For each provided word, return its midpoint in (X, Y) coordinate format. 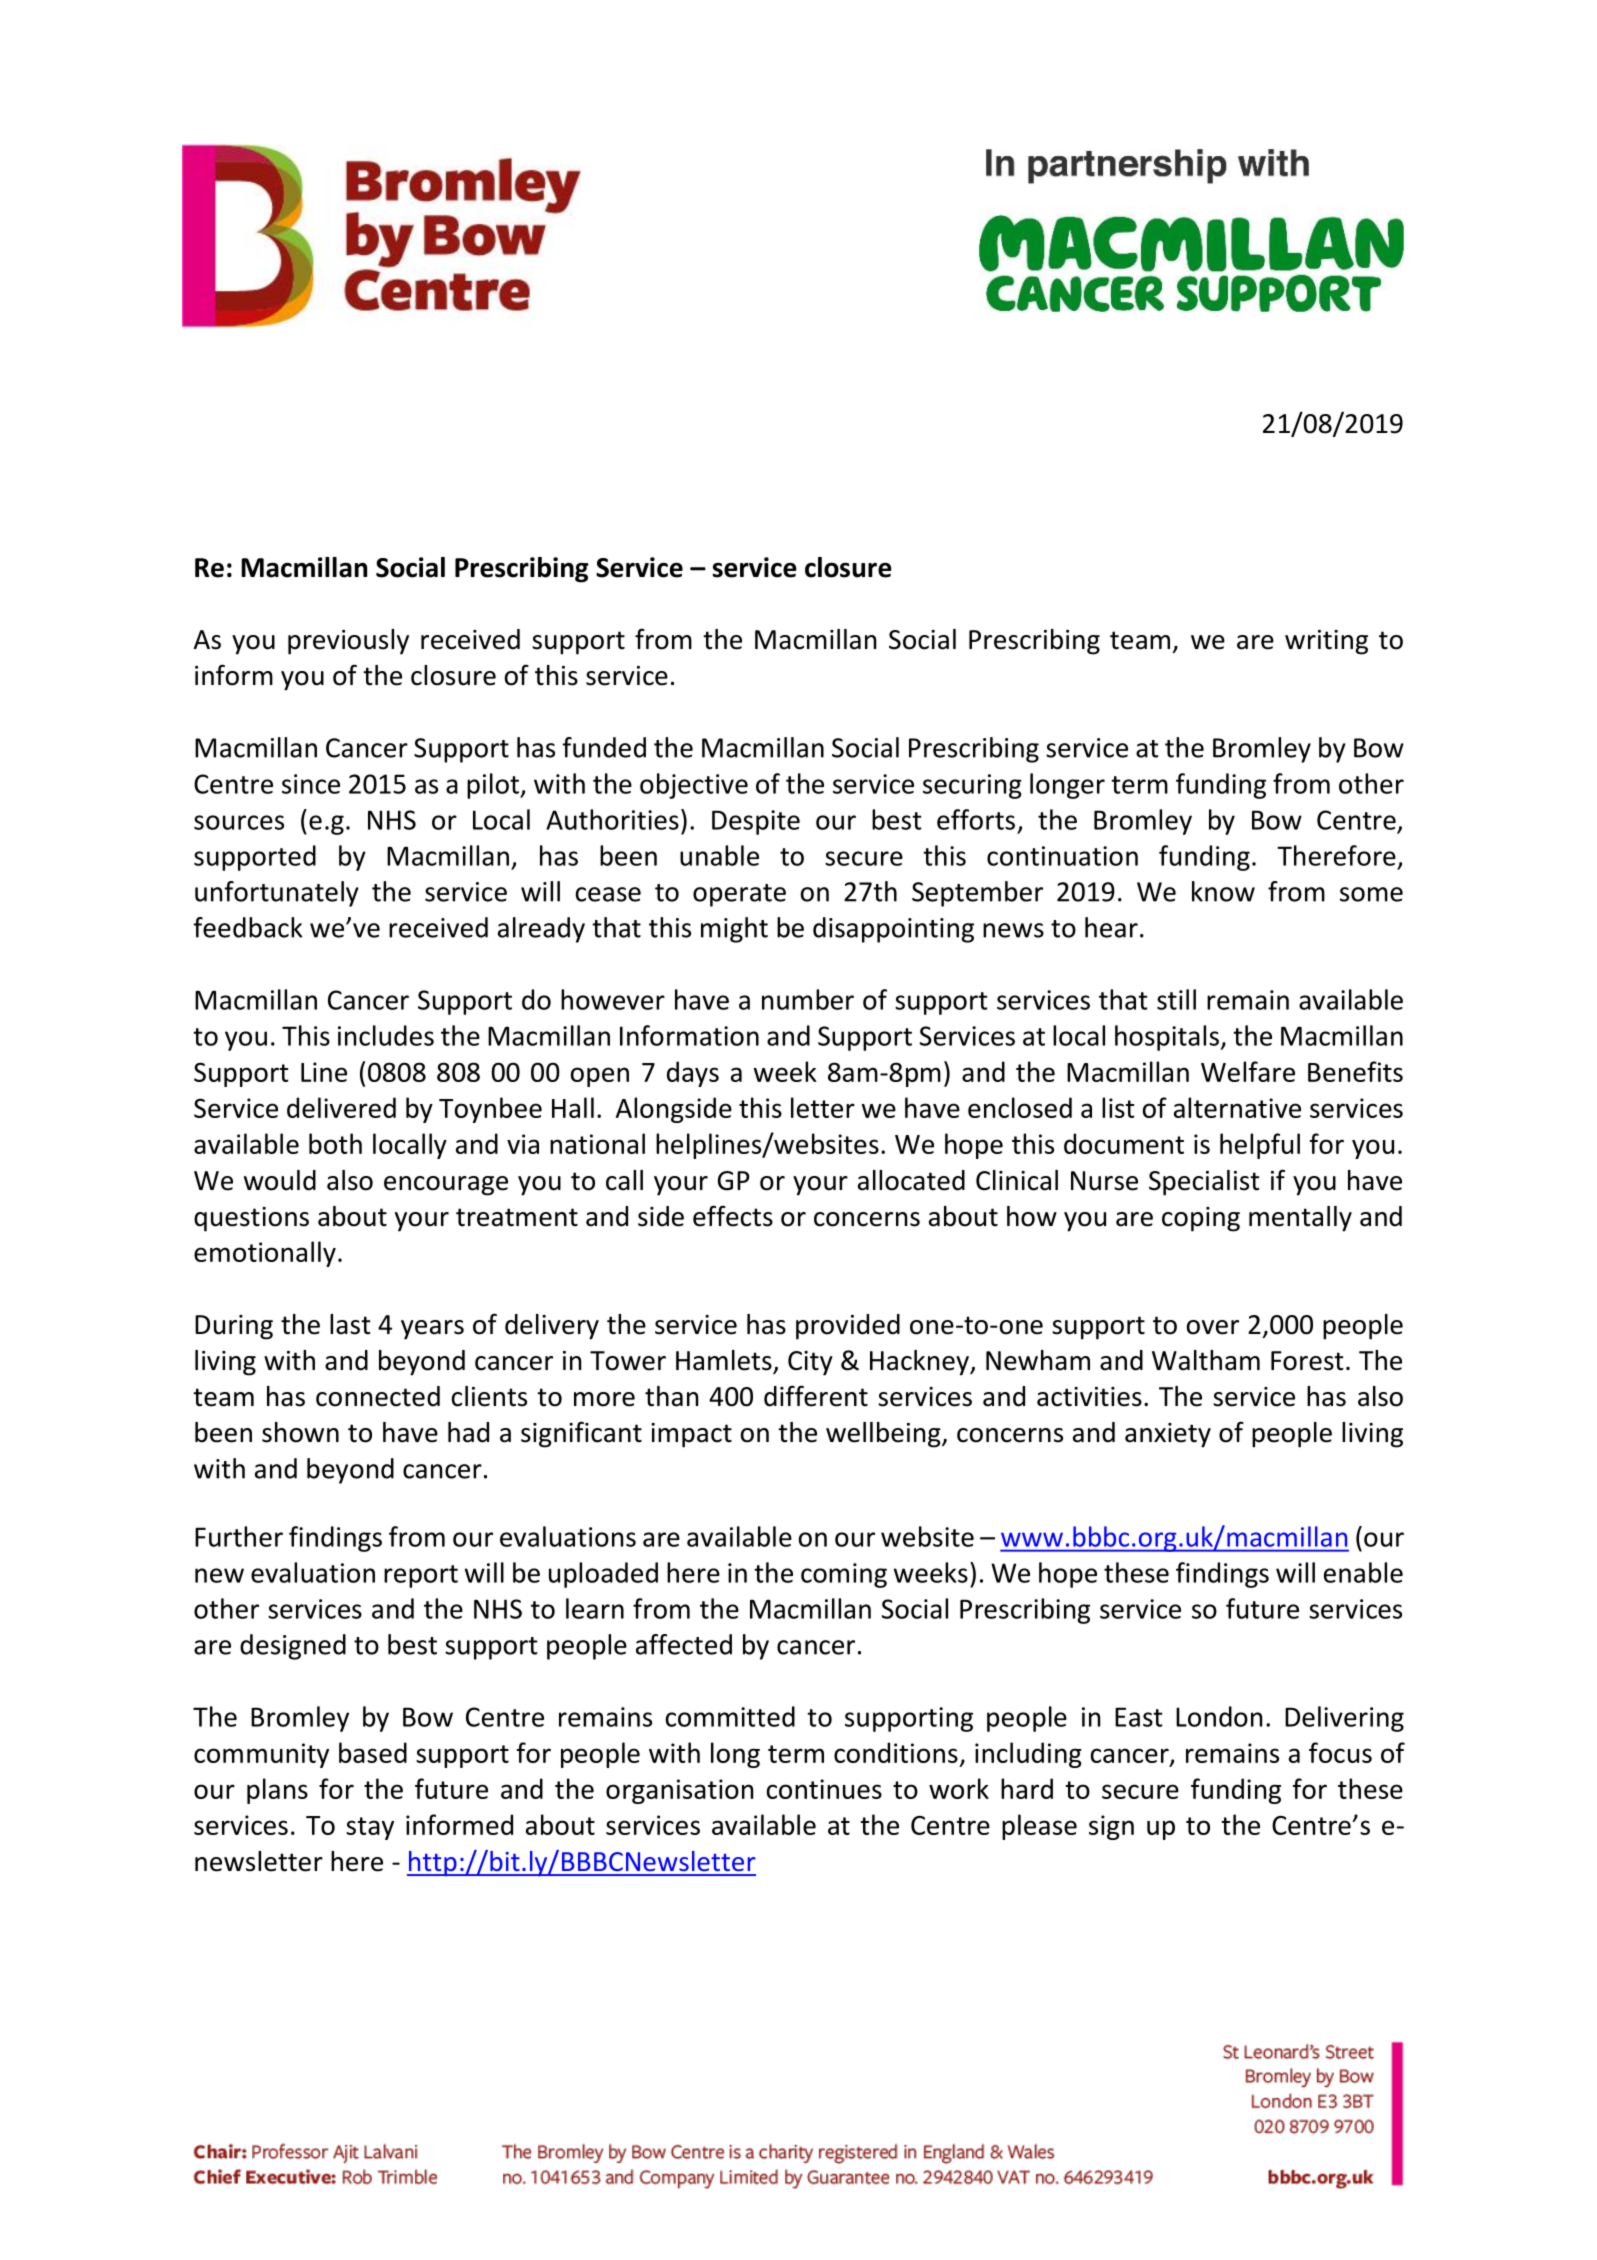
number (808, 999)
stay (370, 1828)
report (421, 1576)
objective (694, 786)
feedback (248, 927)
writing (1326, 642)
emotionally (265, 1254)
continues (824, 1789)
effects (733, 1216)
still (1176, 999)
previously (348, 642)
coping (1201, 1219)
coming (844, 1575)
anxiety (1168, 1435)
